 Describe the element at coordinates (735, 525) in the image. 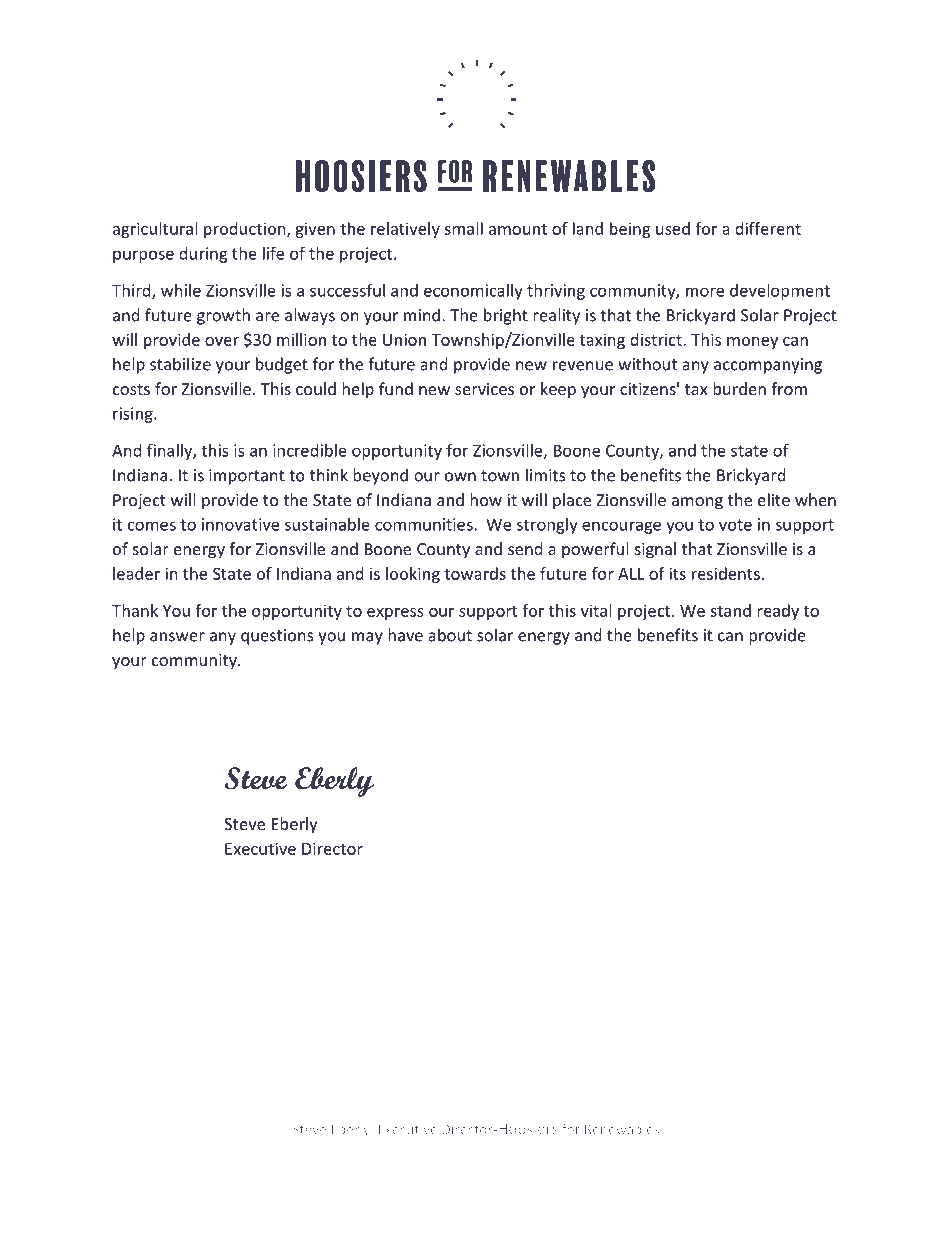

I see `vote` at that location.
